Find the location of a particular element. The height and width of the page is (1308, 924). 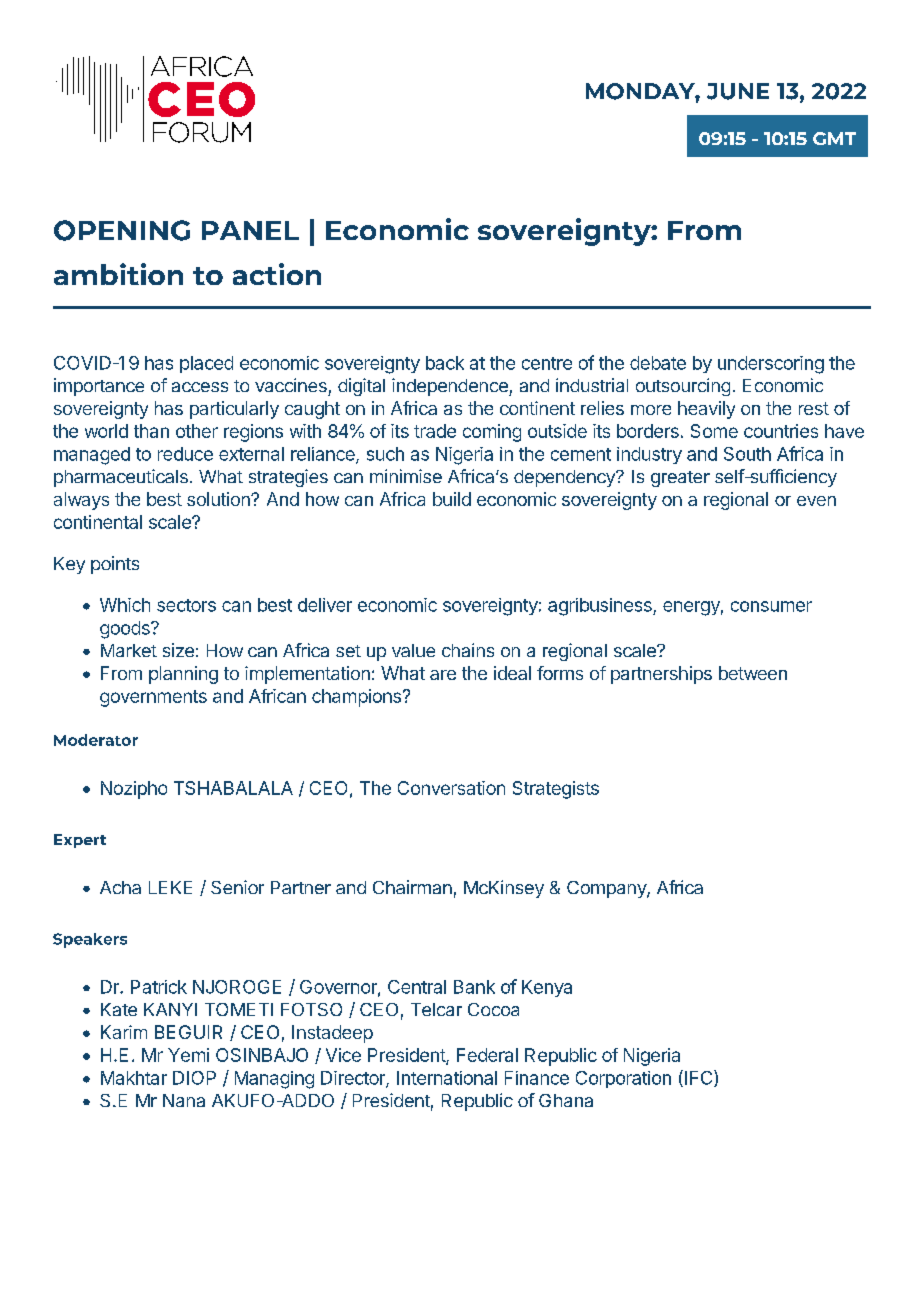

JUNE is located at coordinates (738, 91).
